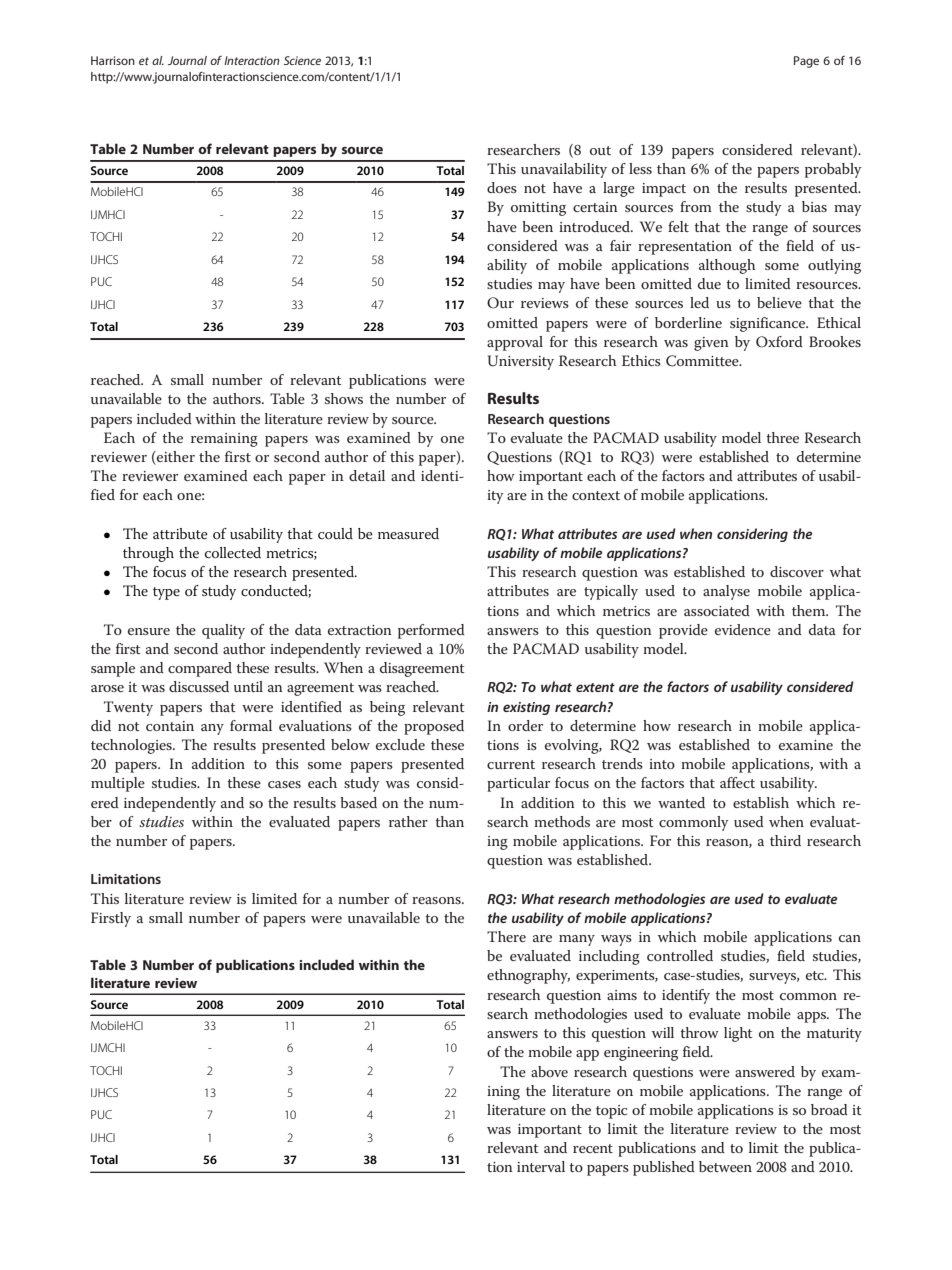 This screenshot has width=952, height=1270. Describe the element at coordinates (593, 1148) in the screenshot. I see `recent` at that location.
